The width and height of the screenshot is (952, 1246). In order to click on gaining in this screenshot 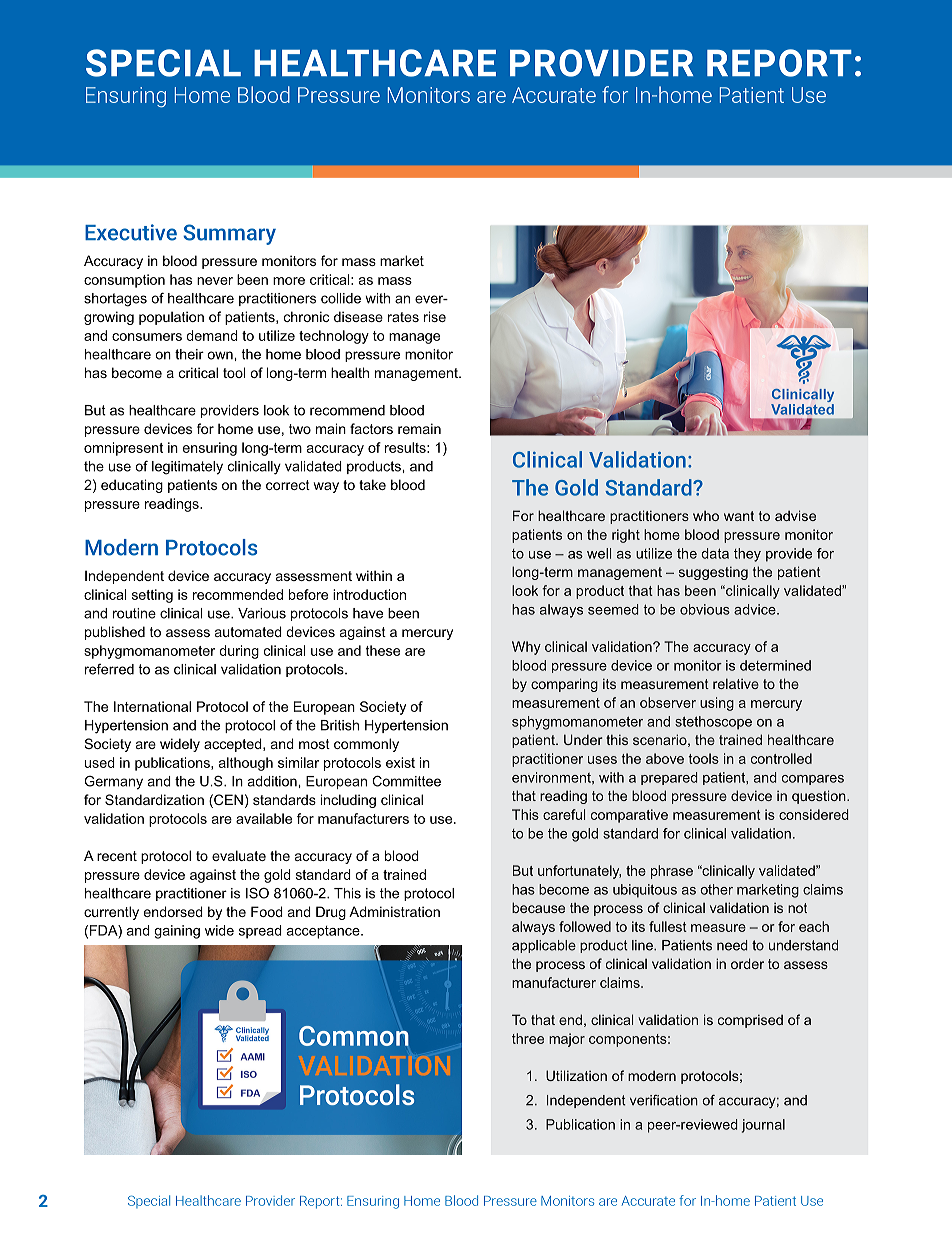, I will do `click(177, 932)`.
